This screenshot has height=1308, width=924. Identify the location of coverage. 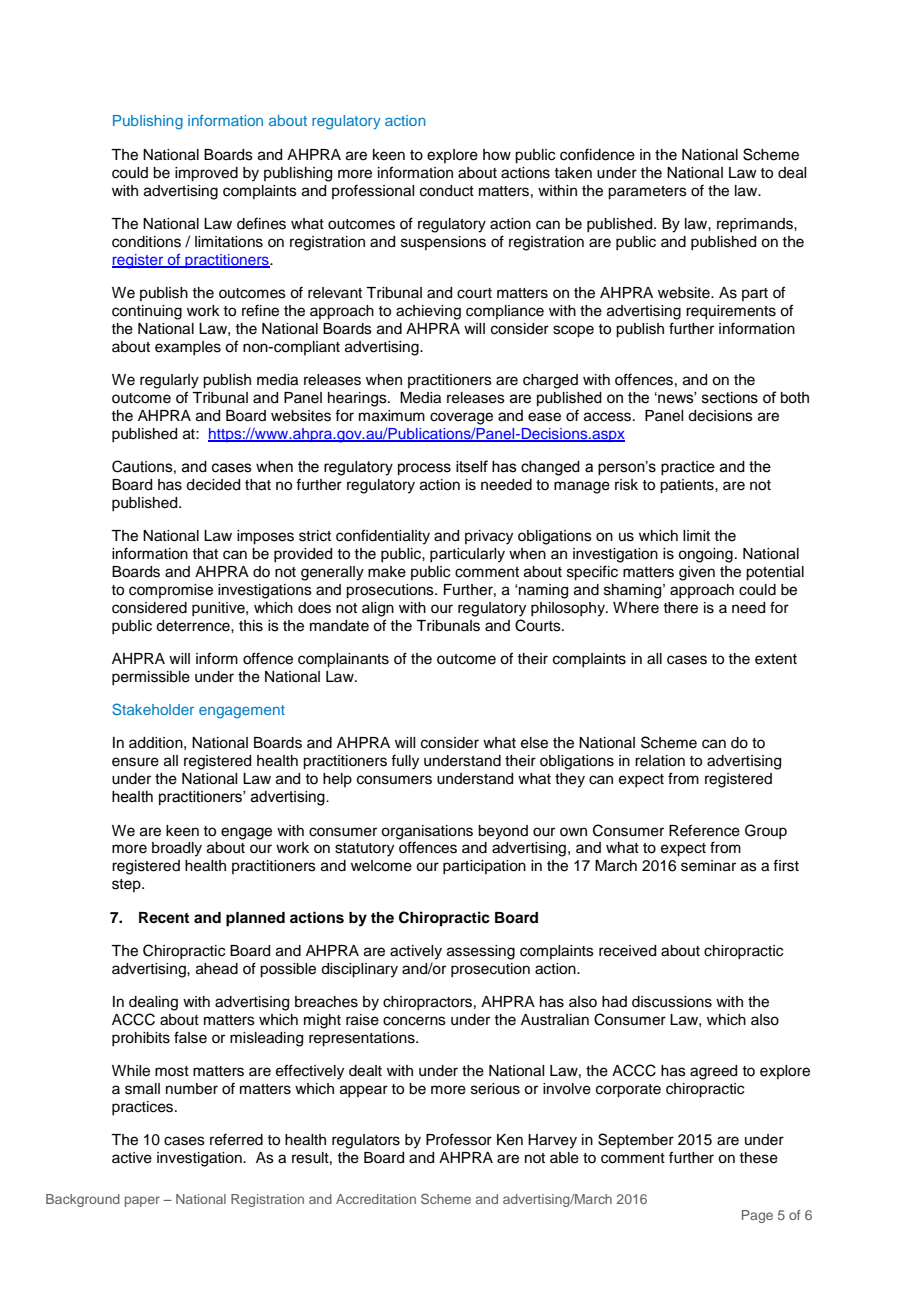
(461, 418).
